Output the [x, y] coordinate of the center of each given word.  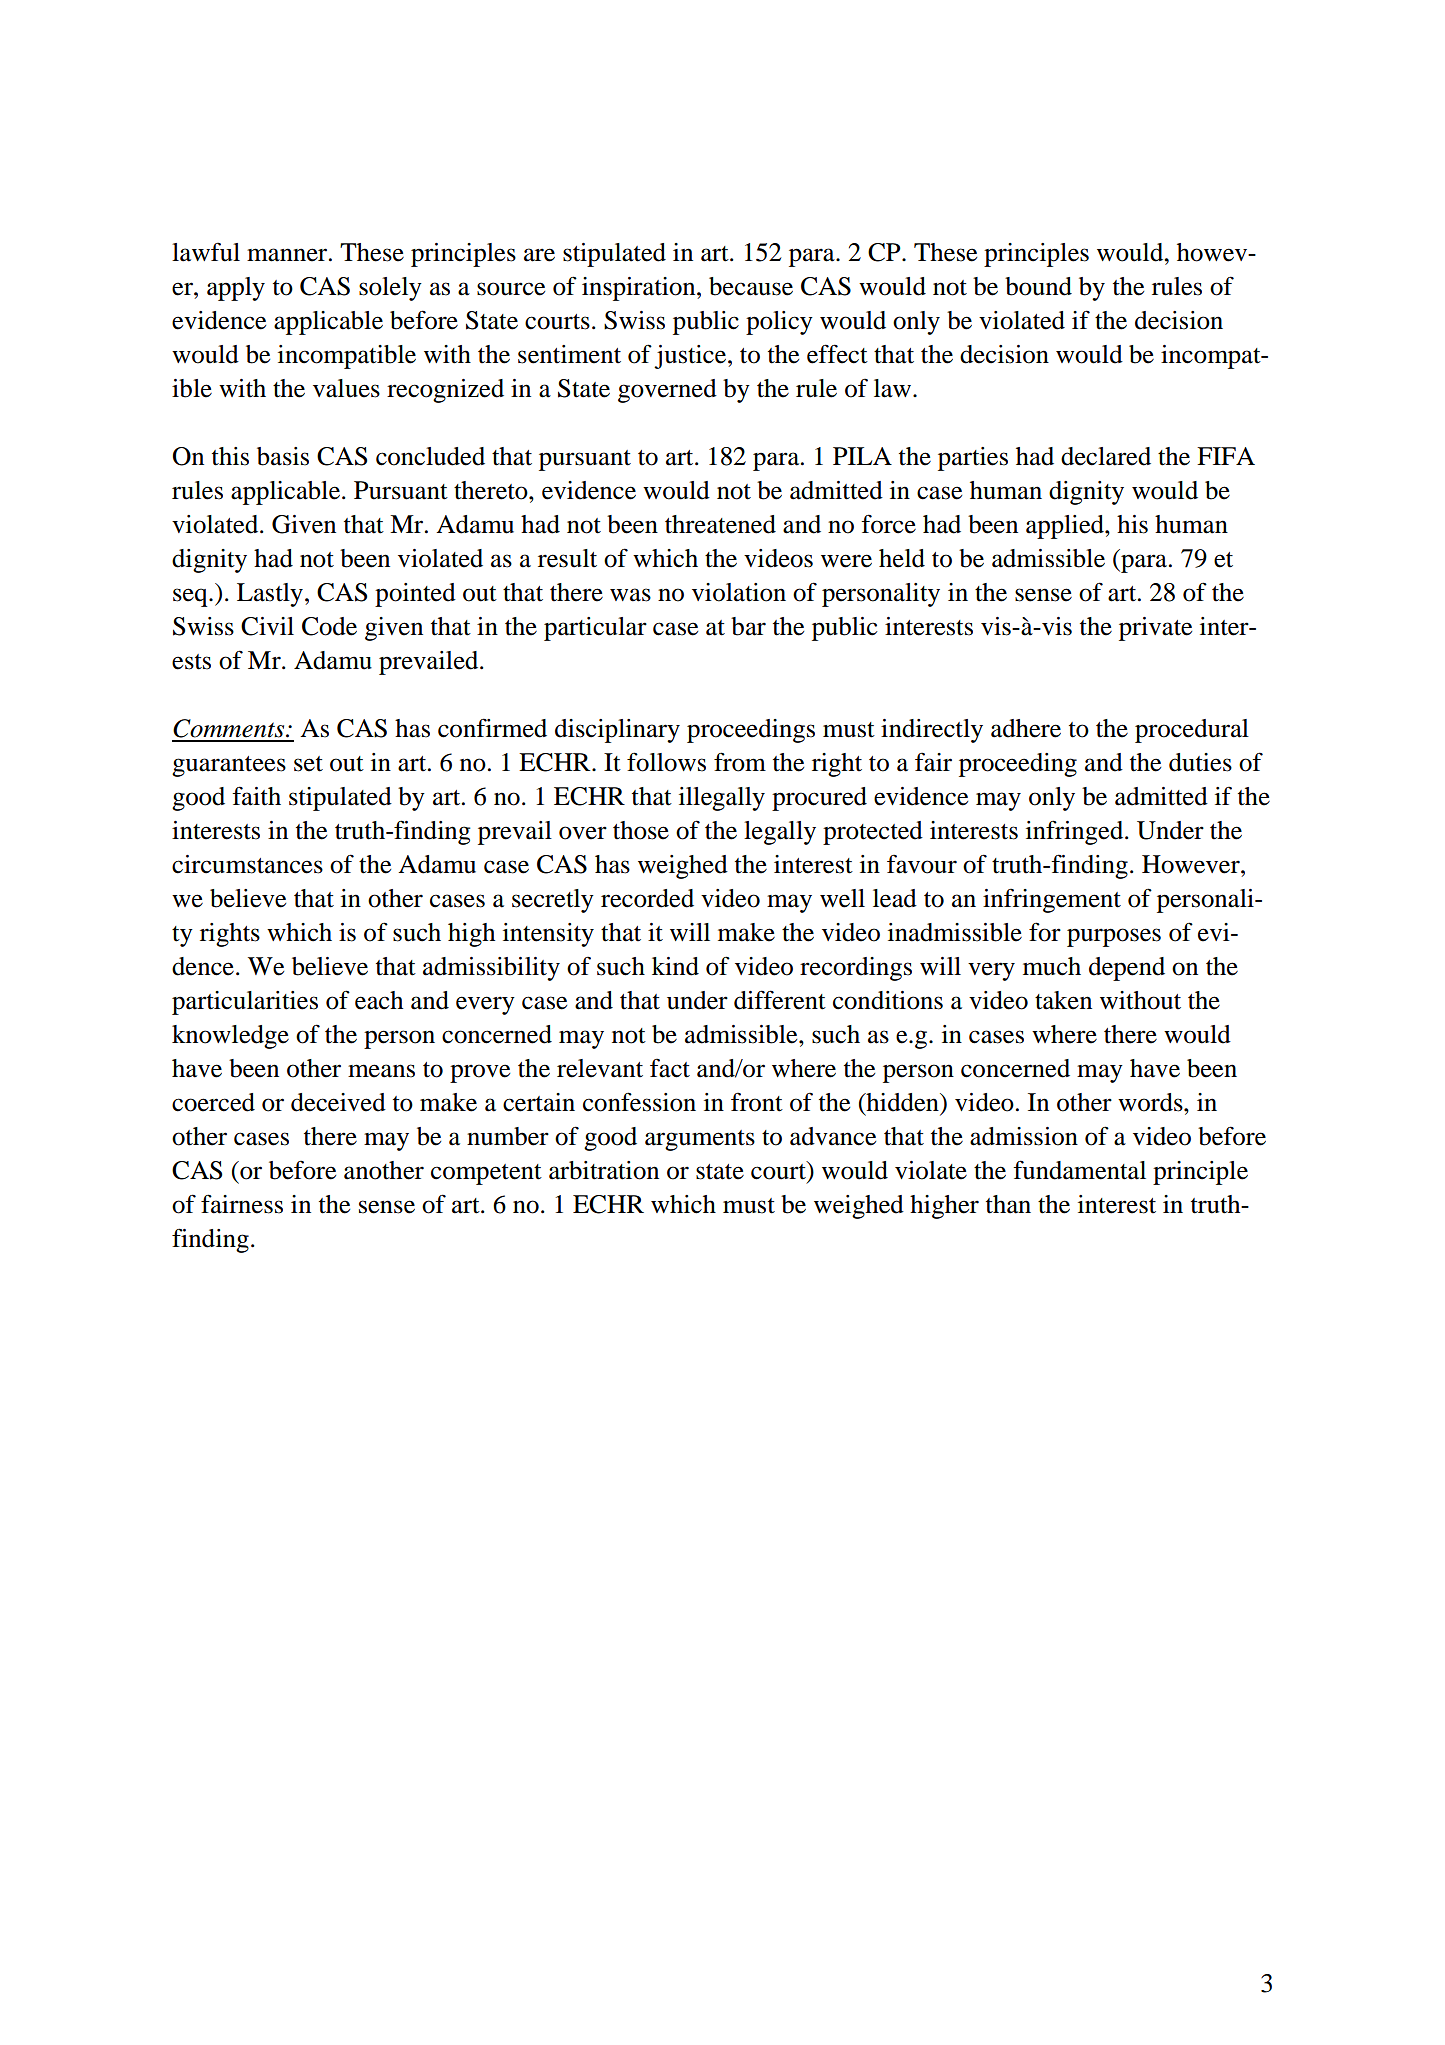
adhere [1026, 728]
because [751, 286]
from [740, 762]
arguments [700, 1140]
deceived [338, 1102]
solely [390, 289]
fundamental [1079, 1170]
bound [1038, 286]
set [308, 764]
